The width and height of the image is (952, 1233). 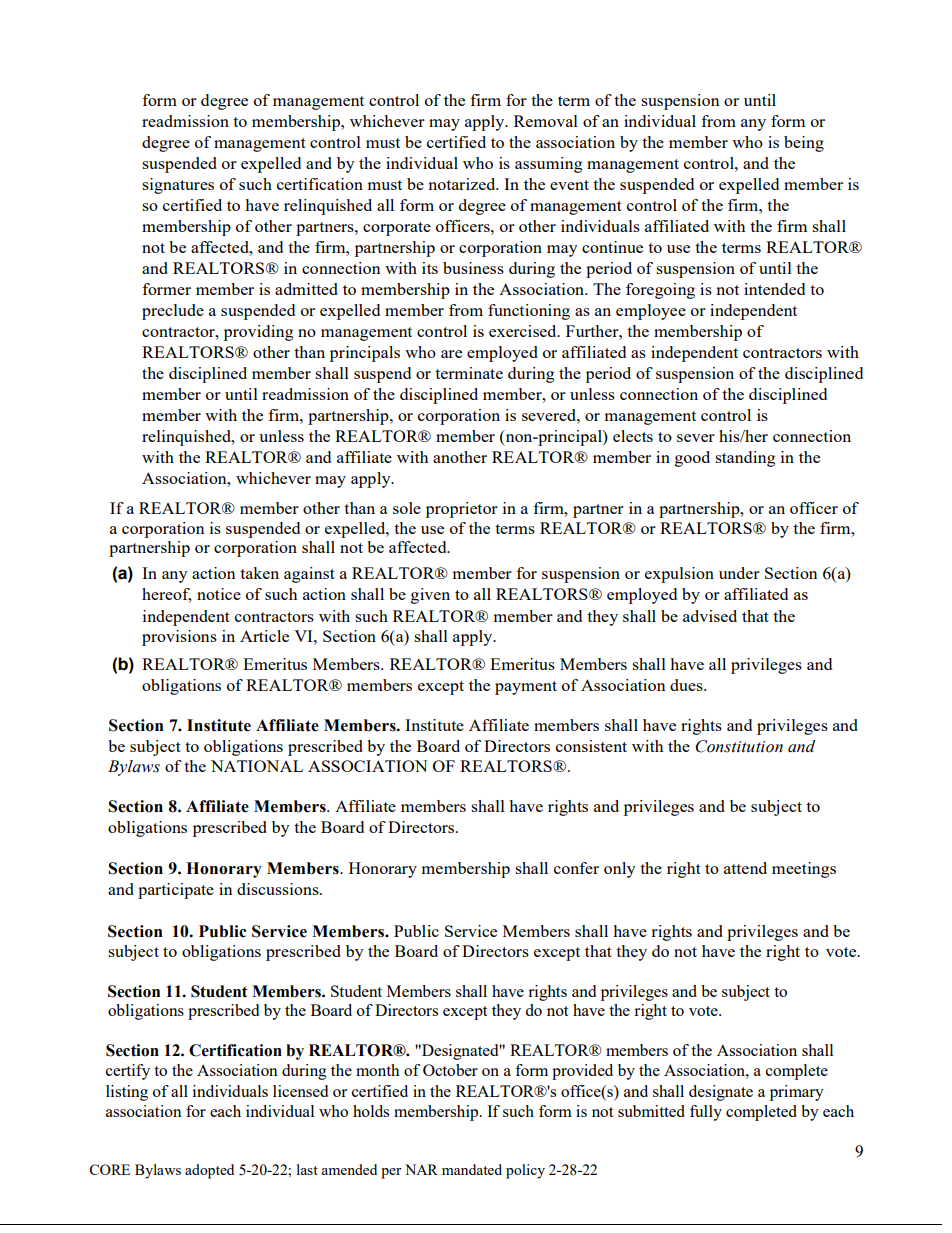 I want to click on taken, so click(x=259, y=573).
